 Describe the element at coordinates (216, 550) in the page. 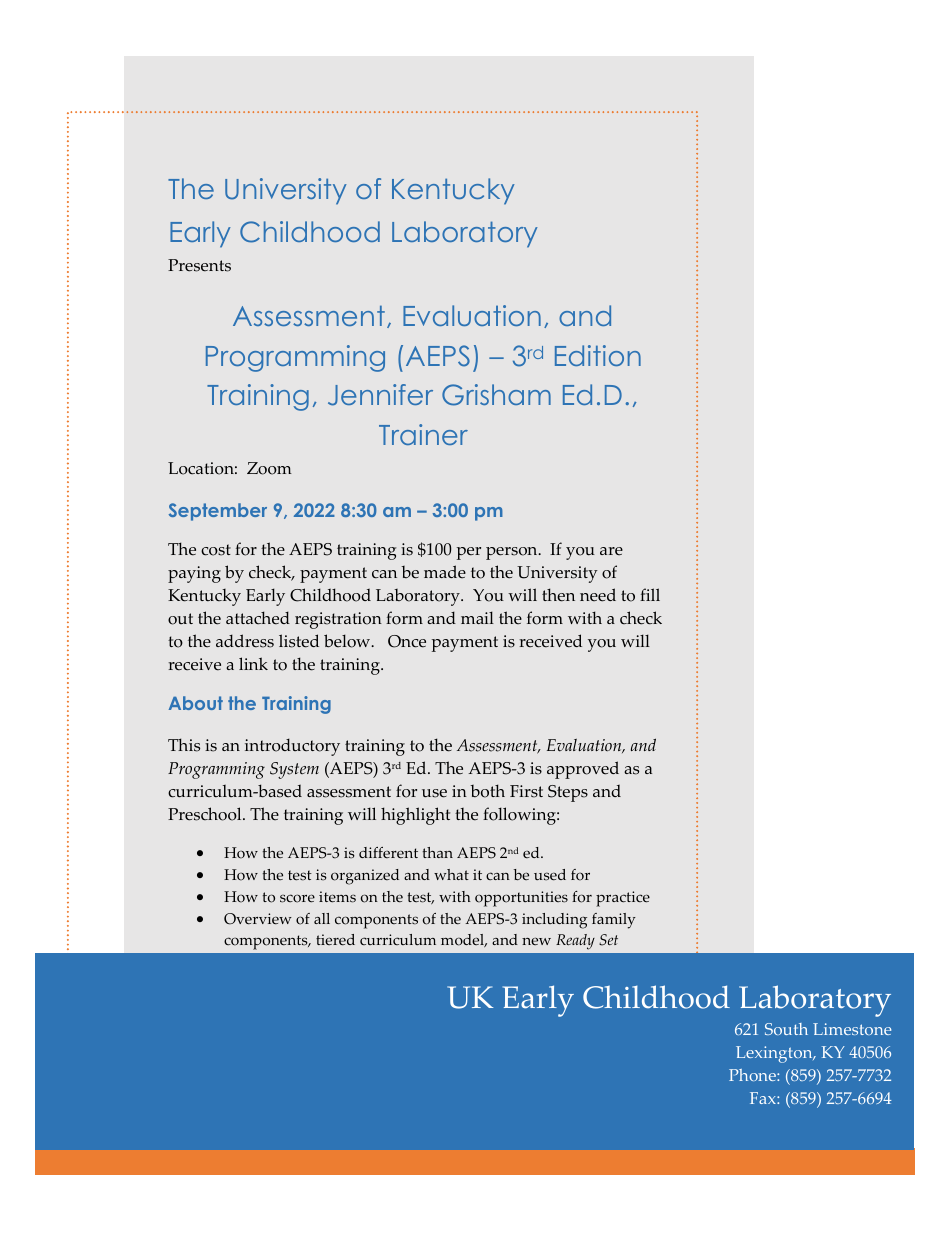

I see `cost` at that location.
